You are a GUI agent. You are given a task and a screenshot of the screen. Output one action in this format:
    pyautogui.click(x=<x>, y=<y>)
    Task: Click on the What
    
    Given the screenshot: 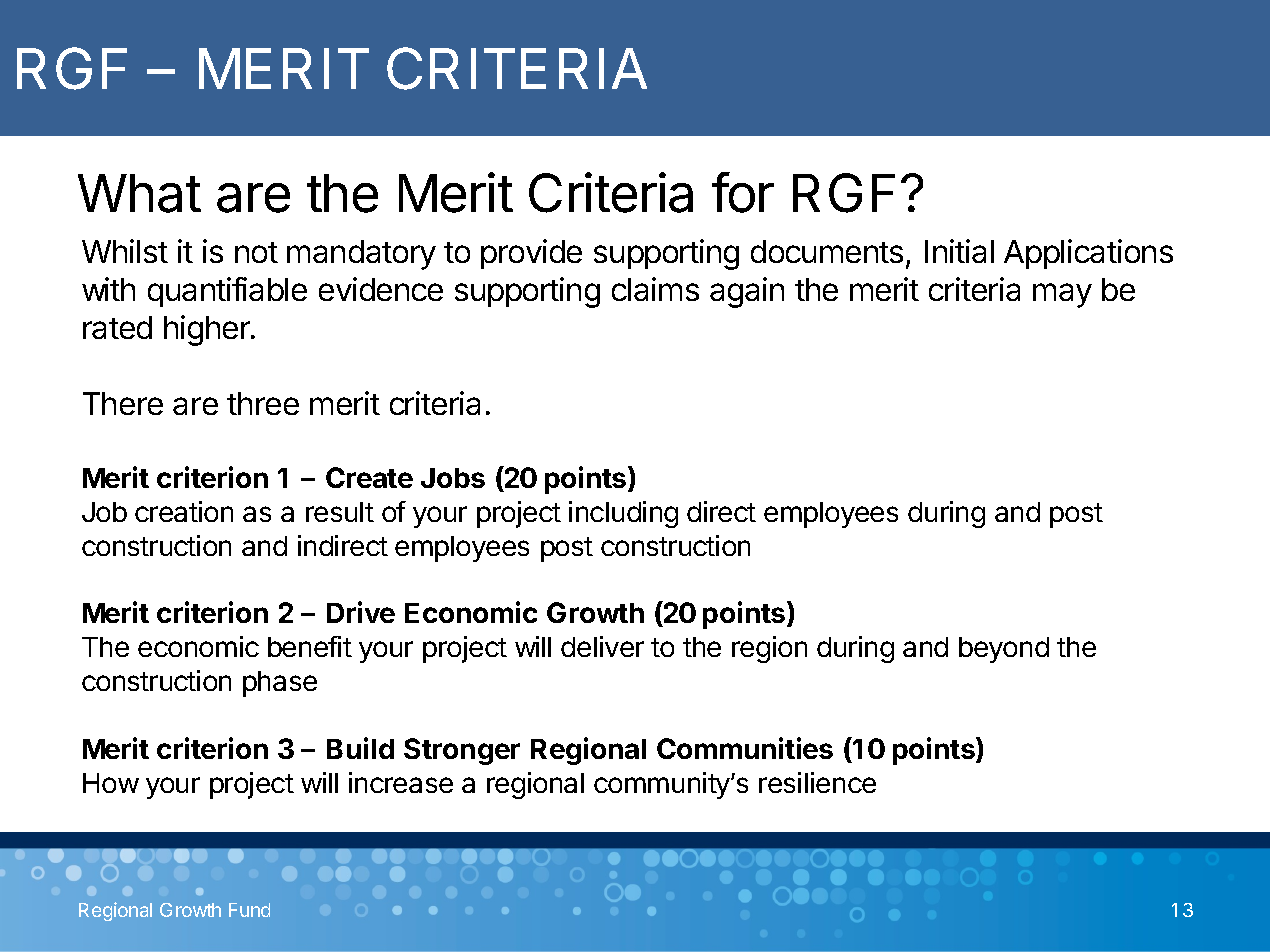 What is the action you would take?
    pyautogui.click(x=139, y=193)
